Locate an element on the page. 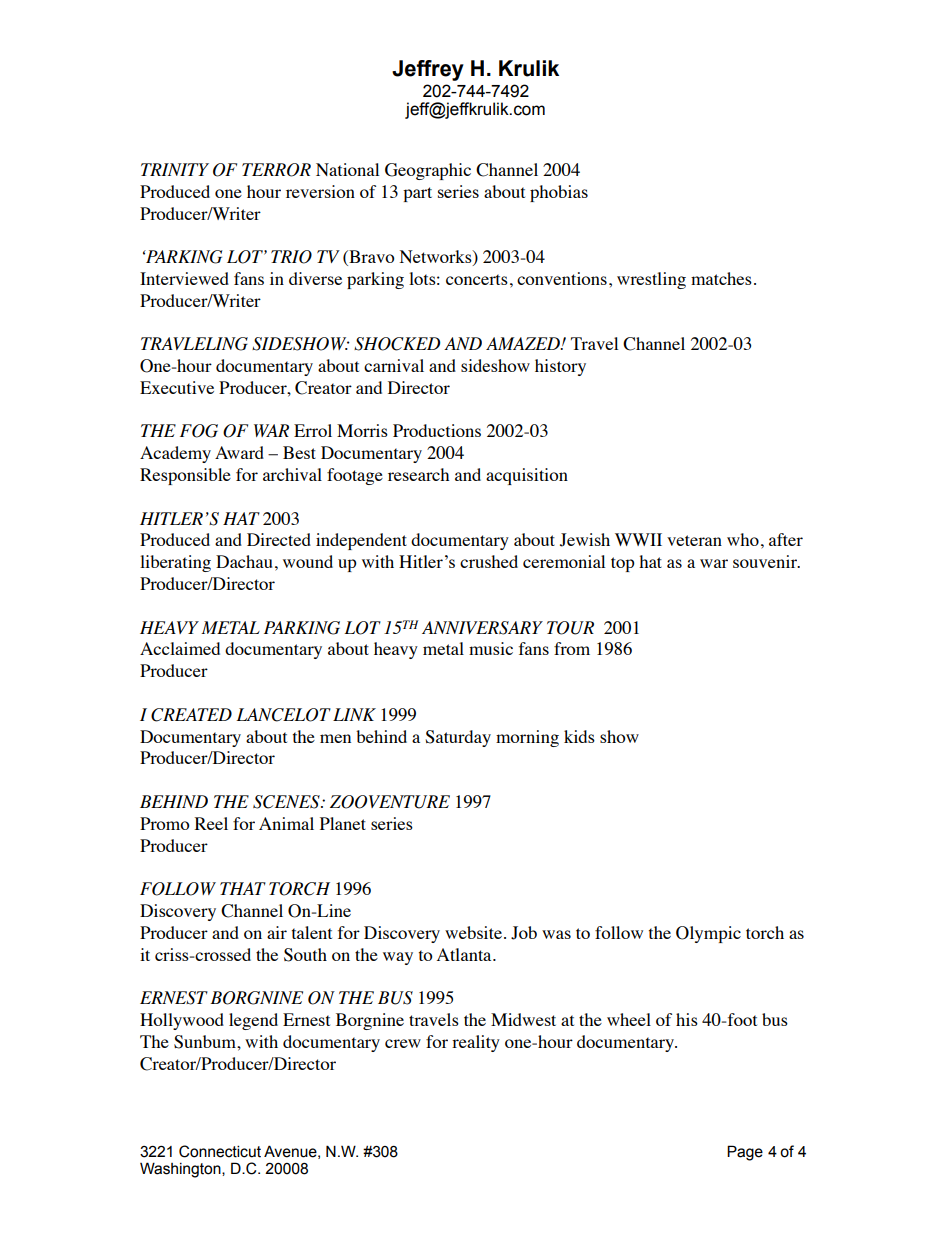  Connecticut is located at coordinates (220, 1151).
